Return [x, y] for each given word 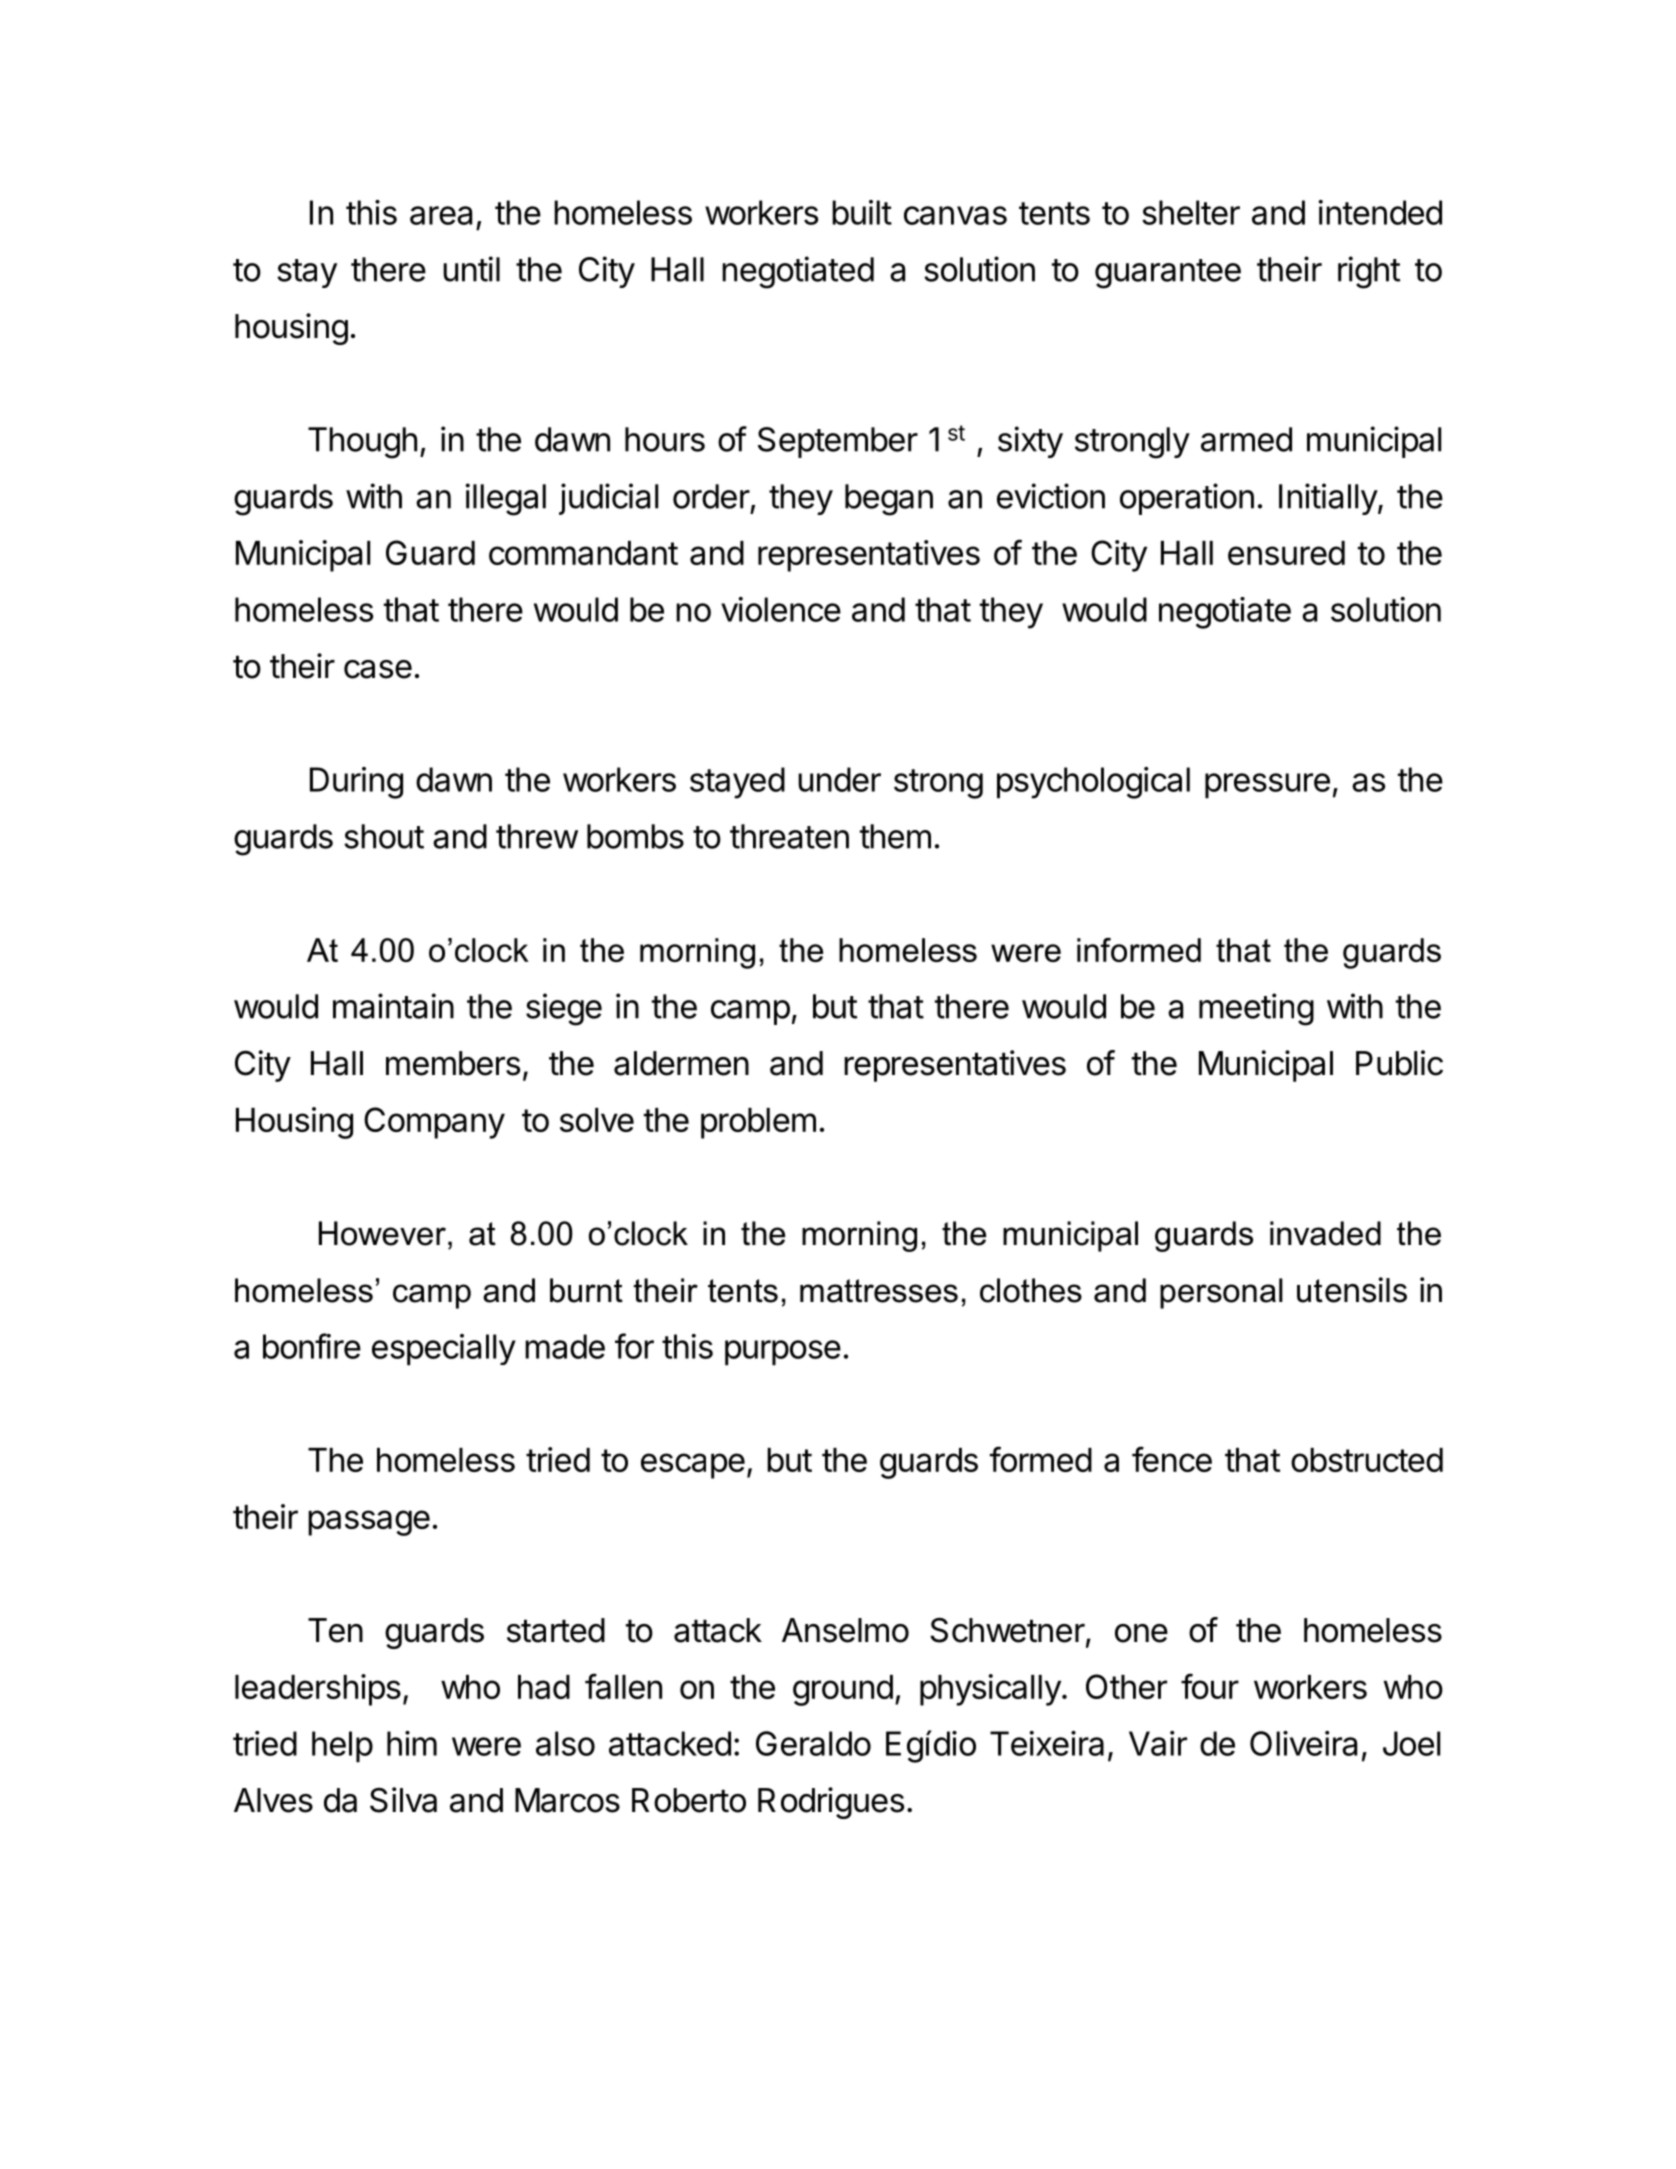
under [839, 779]
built [862, 212]
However [382, 1233]
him [412, 1743]
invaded [1325, 1233]
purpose [783, 1353]
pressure [1267, 786]
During [356, 783]
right [1369, 272]
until [471, 269]
